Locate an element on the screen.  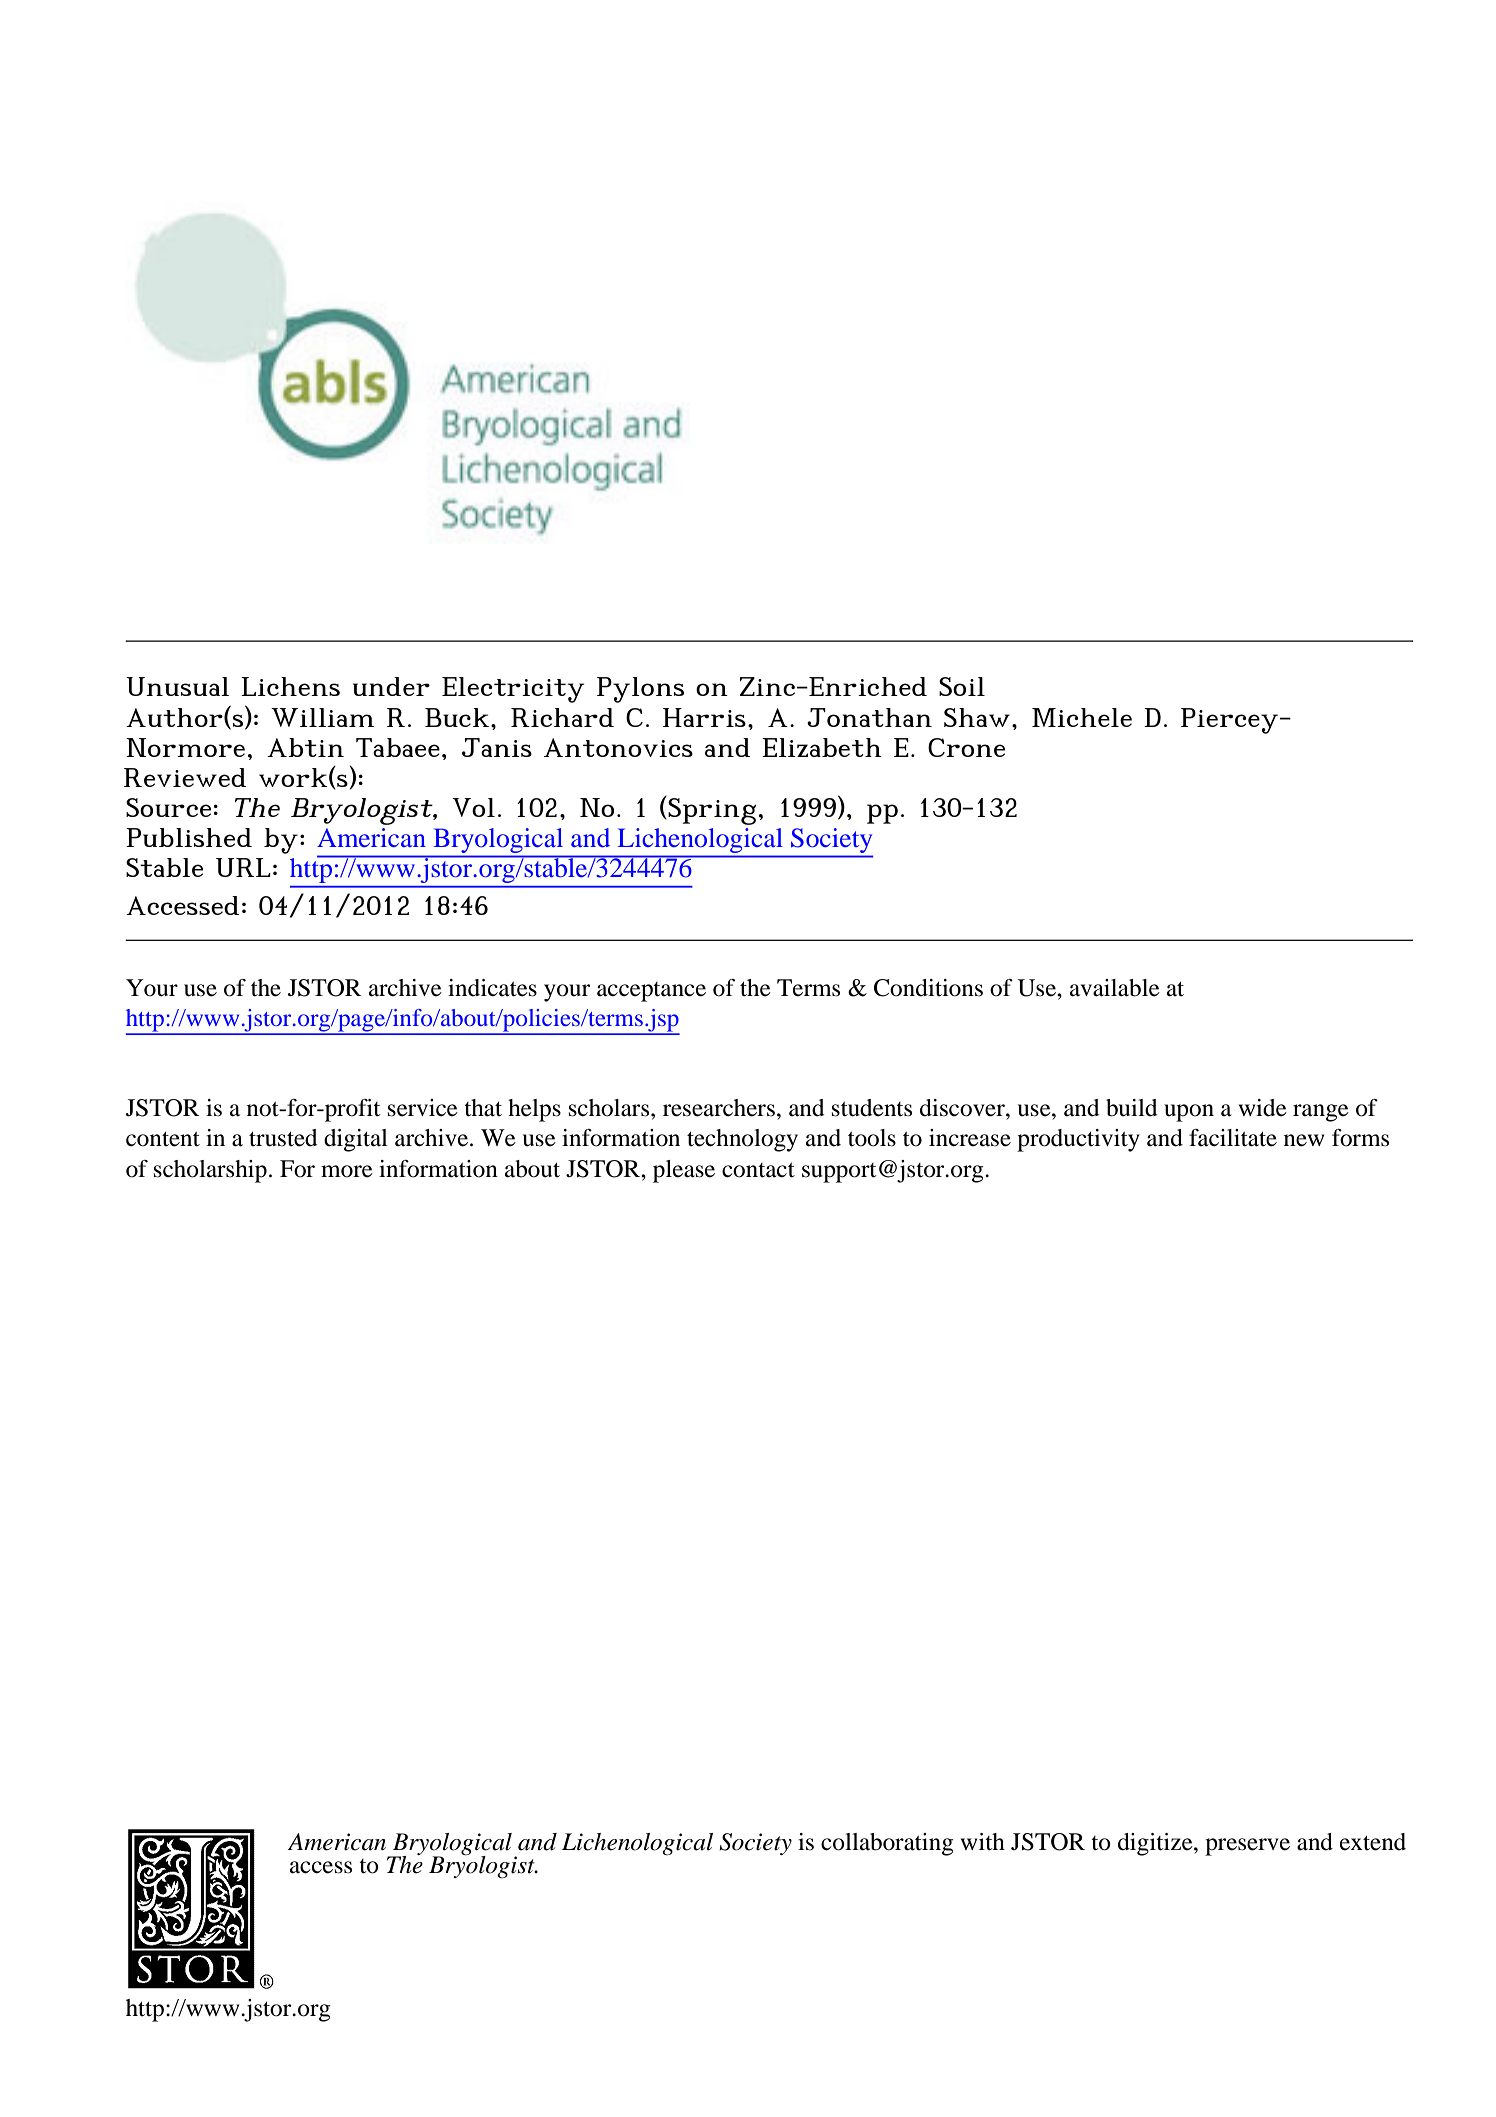
digitize is located at coordinates (1156, 1844).
